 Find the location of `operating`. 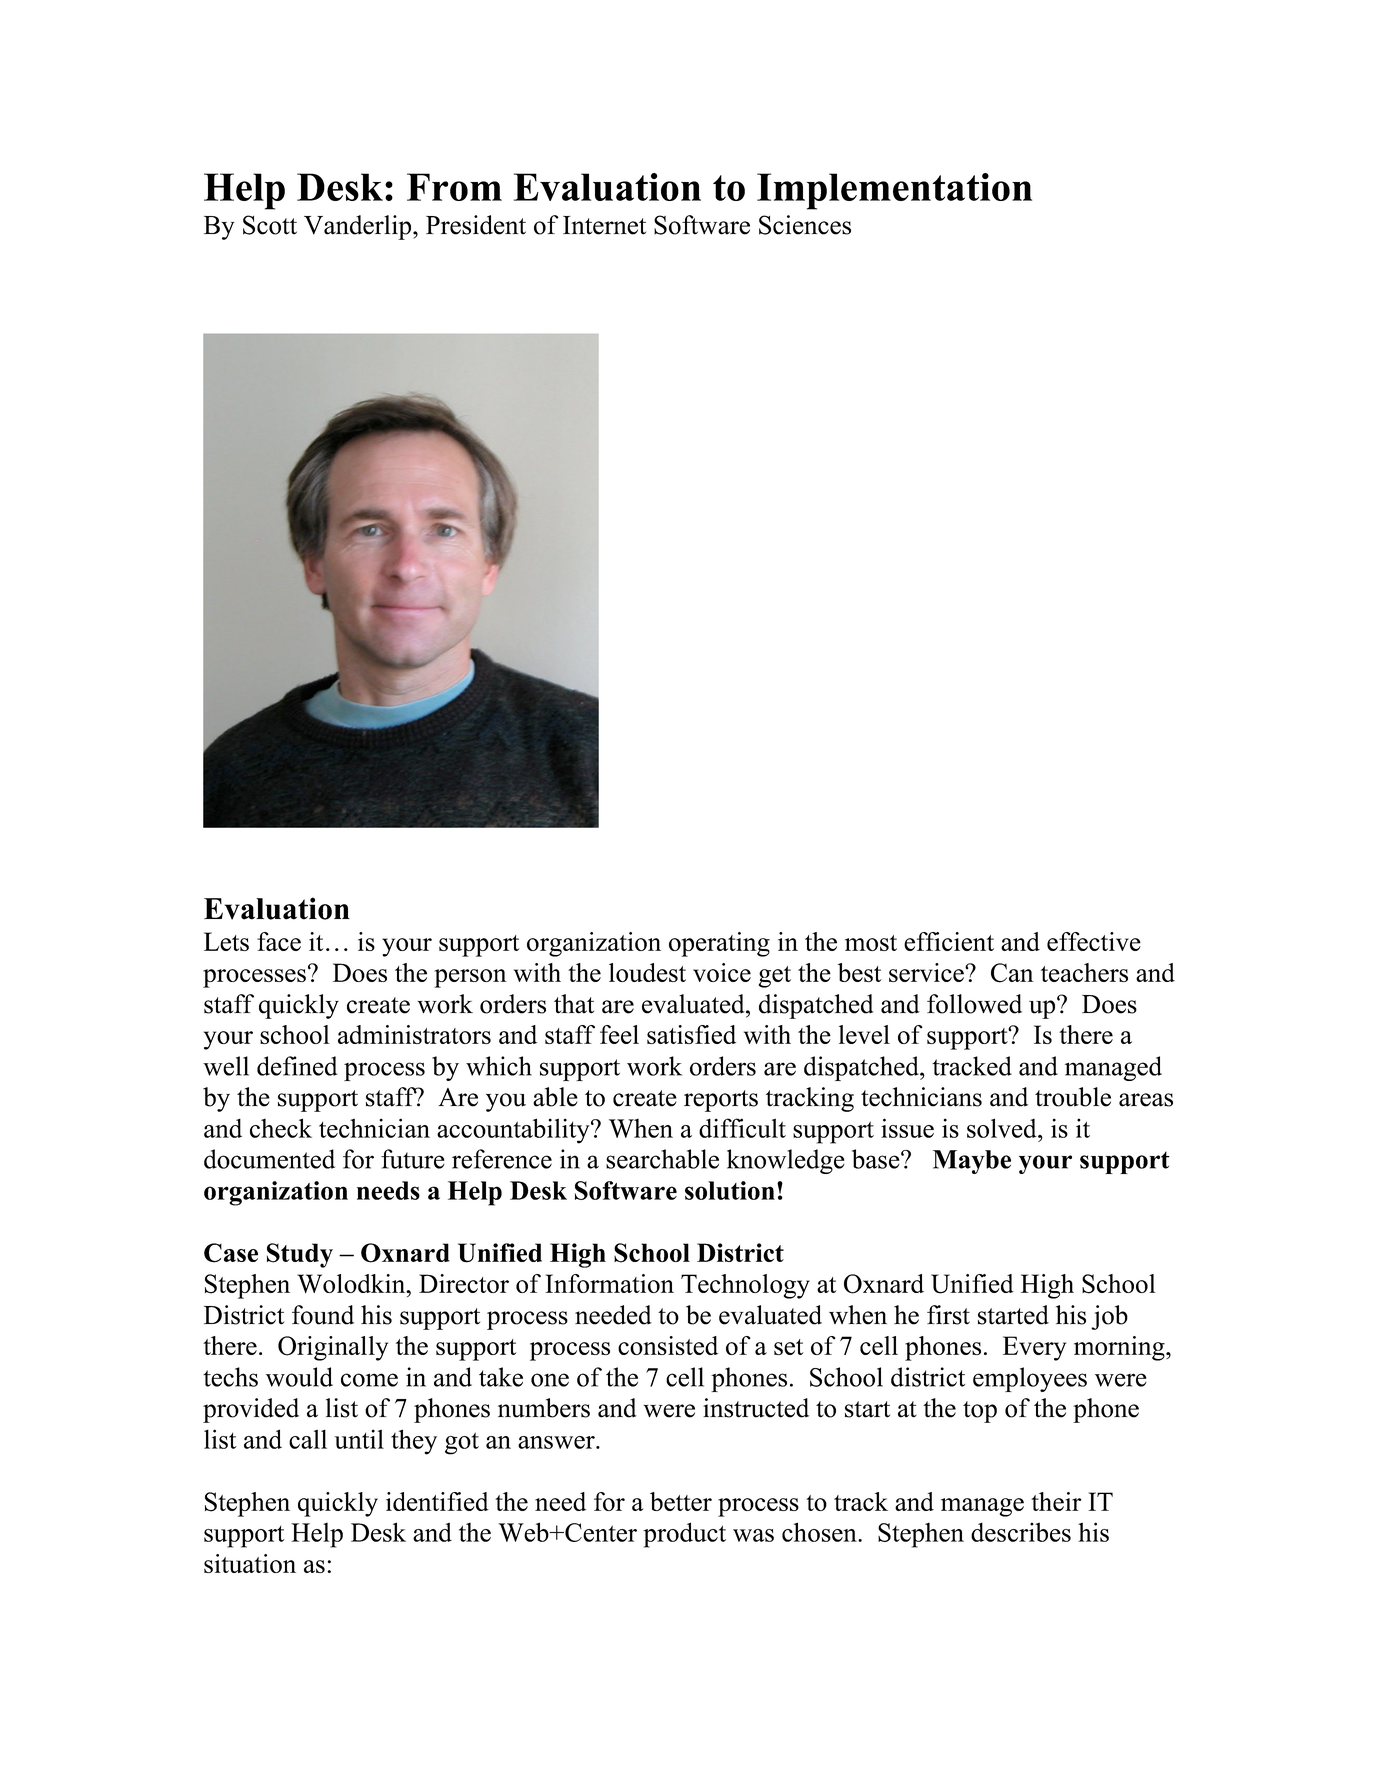

operating is located at coordinates (719, 944).
